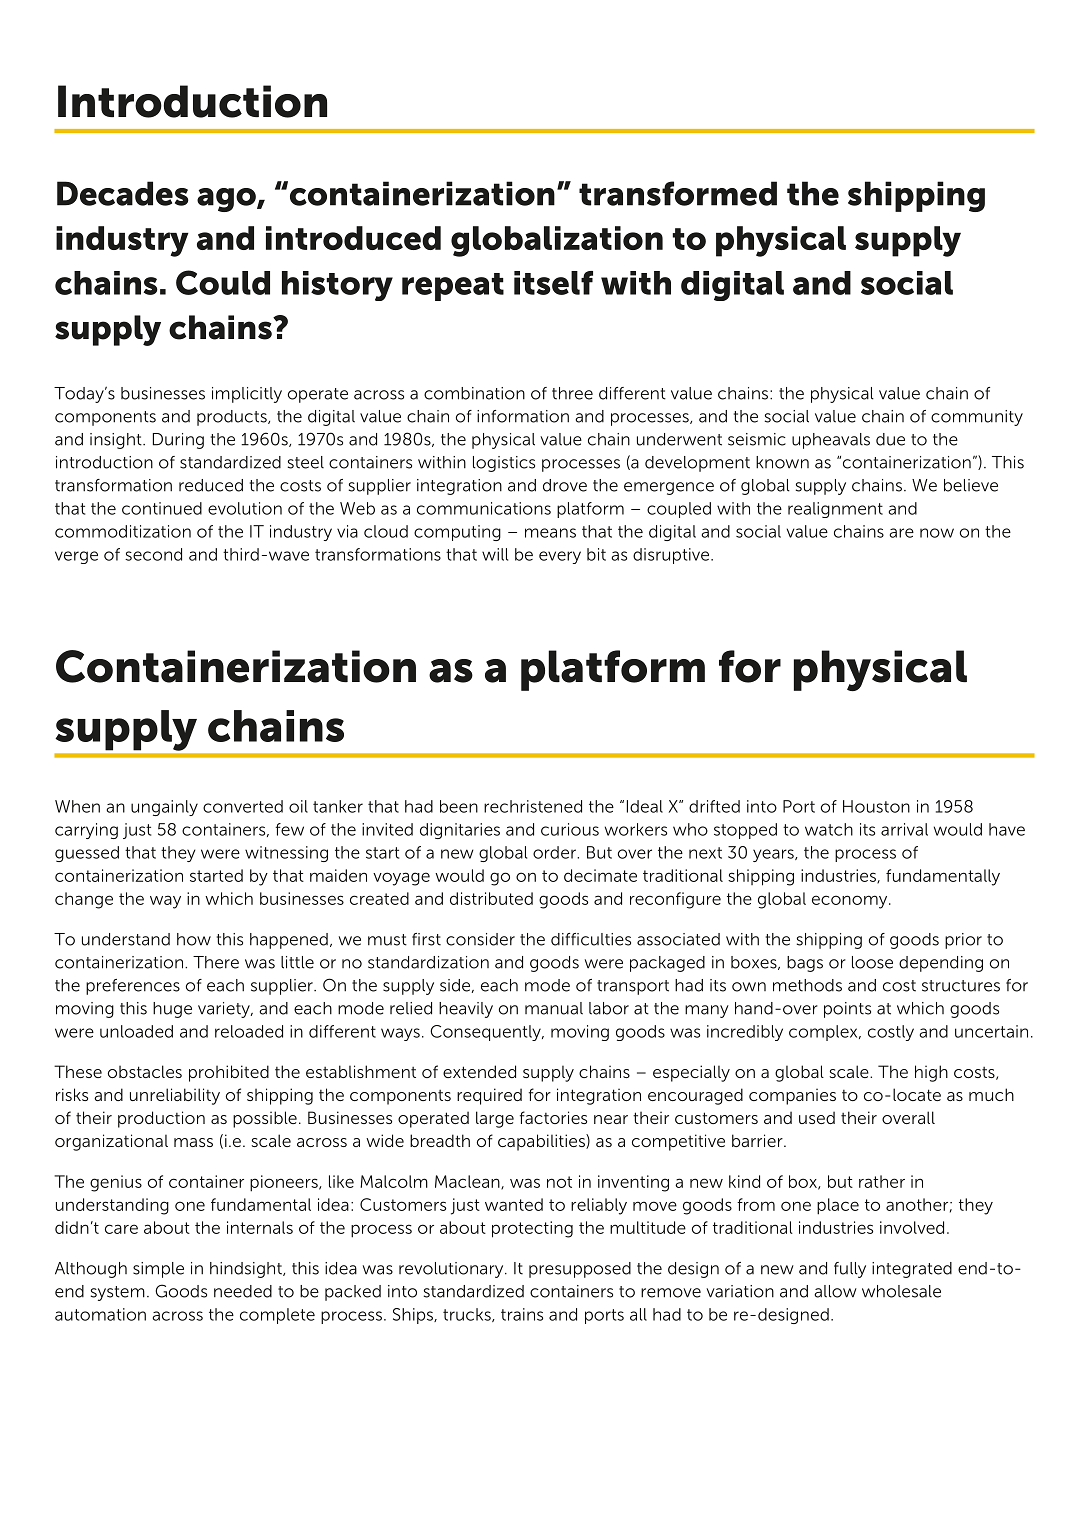 The image size is (1089, 1540). Describe the element at coordinates (678, 193) in the screenshot. I see `transformed` at that location.
